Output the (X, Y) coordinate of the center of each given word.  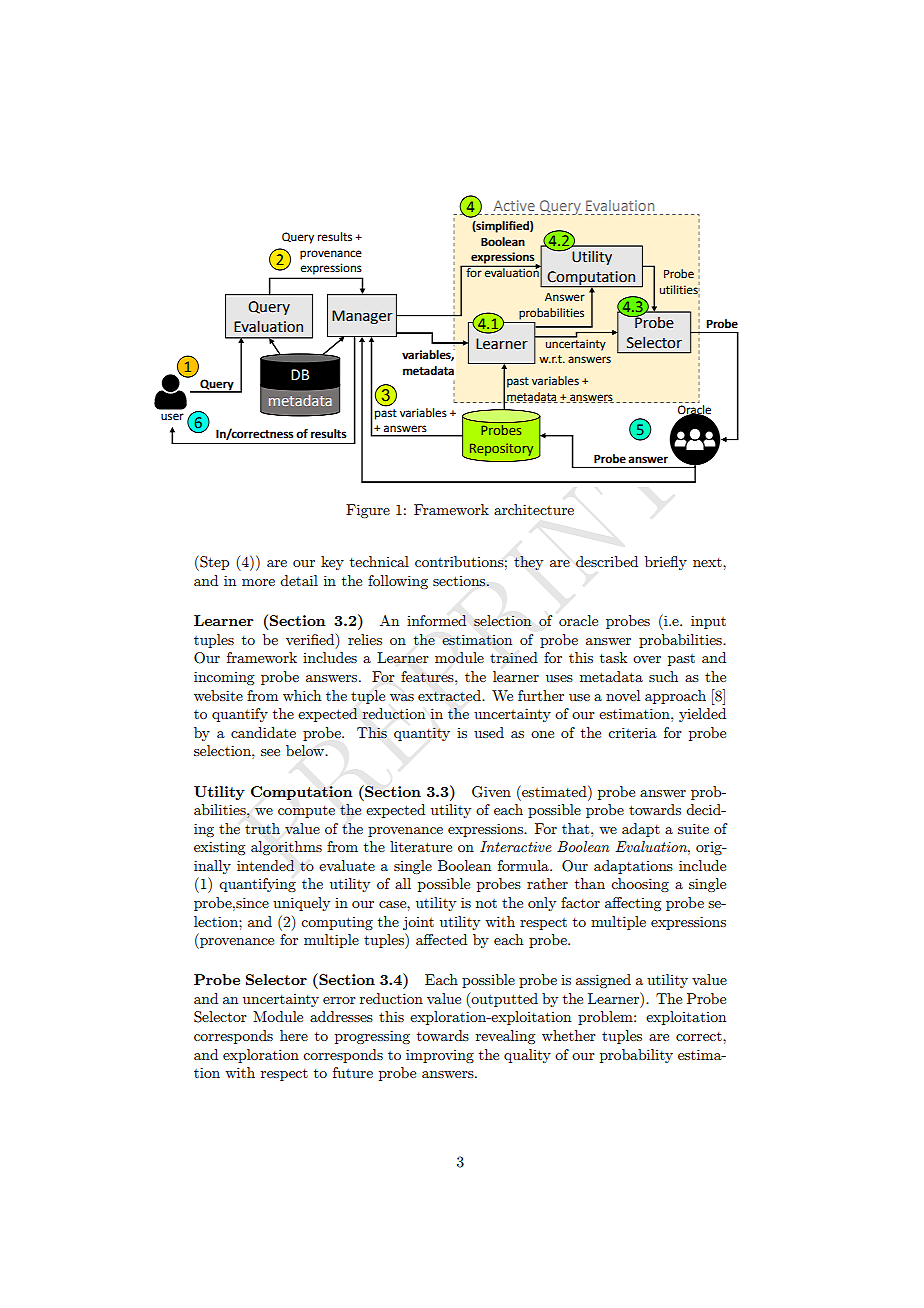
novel (623, 695)
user (172, 417)
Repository (503, 450)
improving (440, 1056)
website (218, 695)
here (294, 1035)
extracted (450, 696)
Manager (362, 317)
